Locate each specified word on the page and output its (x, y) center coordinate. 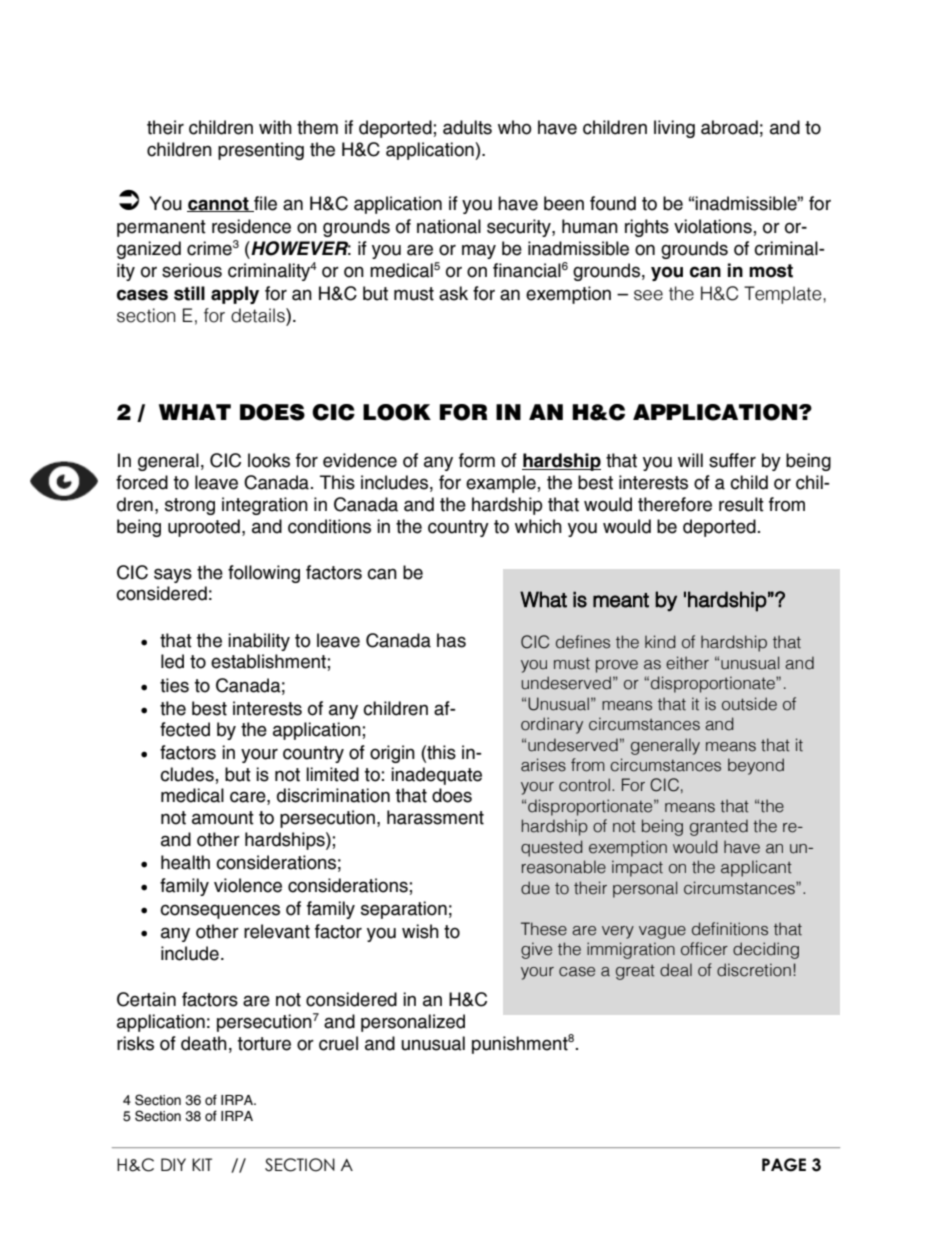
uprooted (204, 528)
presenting (261, 151)
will (690, 460)
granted (719, 827)
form (477, 460)
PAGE (784, 1165)
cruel (338, 1043)
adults (467, 127)
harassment (435, 817)
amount (223, 818)
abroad (729, 127)
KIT (202, 1164)
